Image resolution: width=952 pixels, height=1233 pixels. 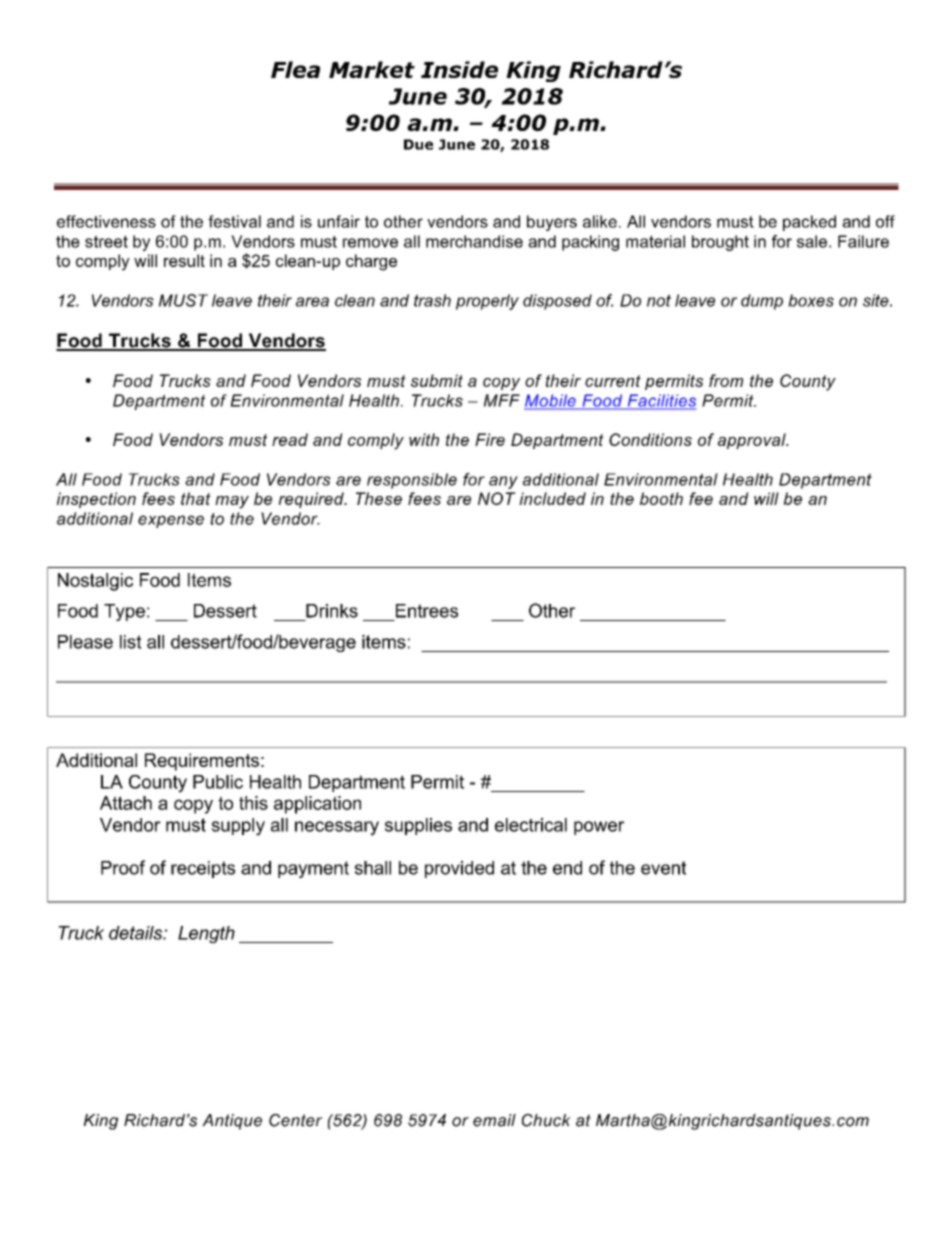 I want to click on Center, so click(x=295, y=1120).
